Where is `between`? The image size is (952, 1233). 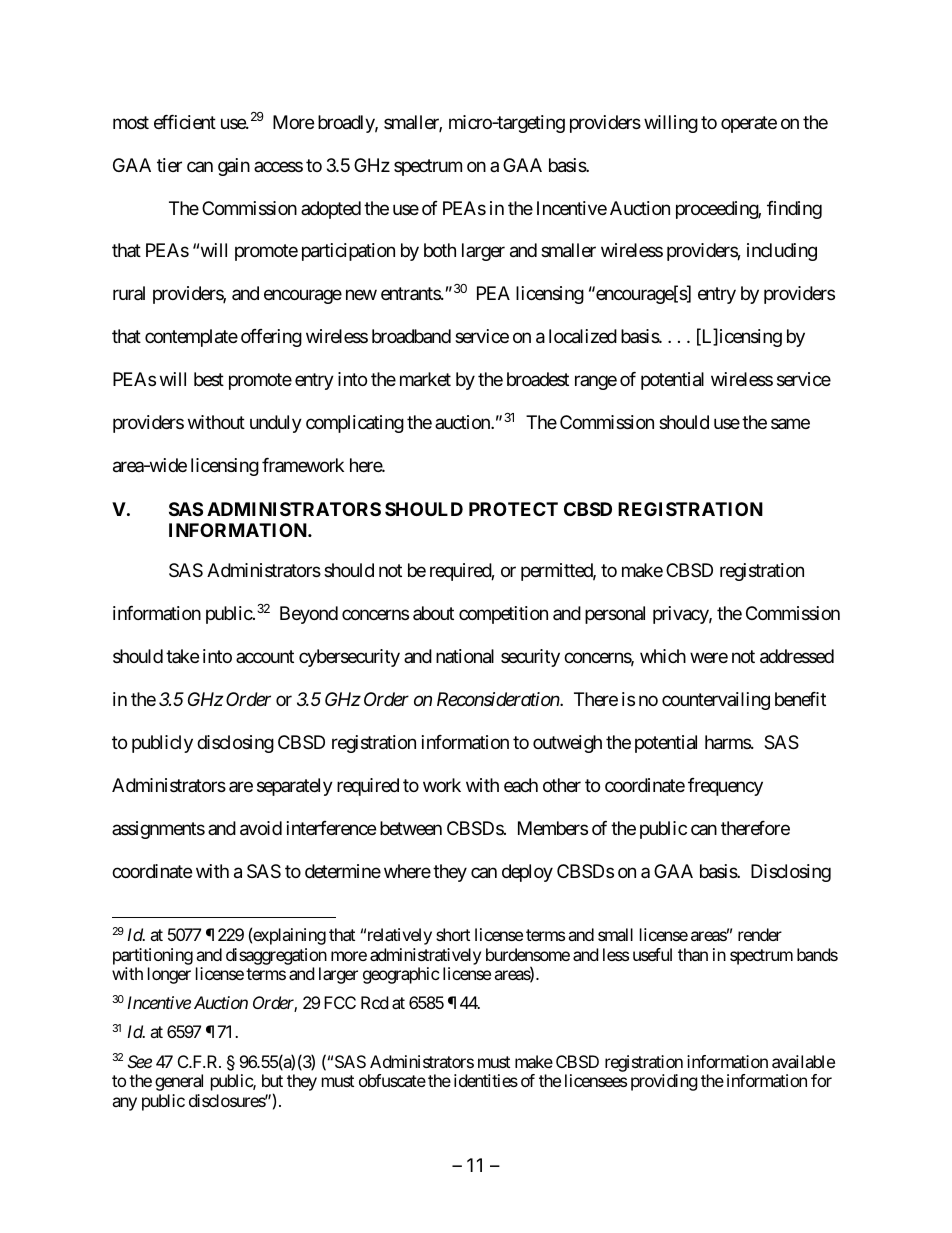 between is located at coordinates (411, 828).
